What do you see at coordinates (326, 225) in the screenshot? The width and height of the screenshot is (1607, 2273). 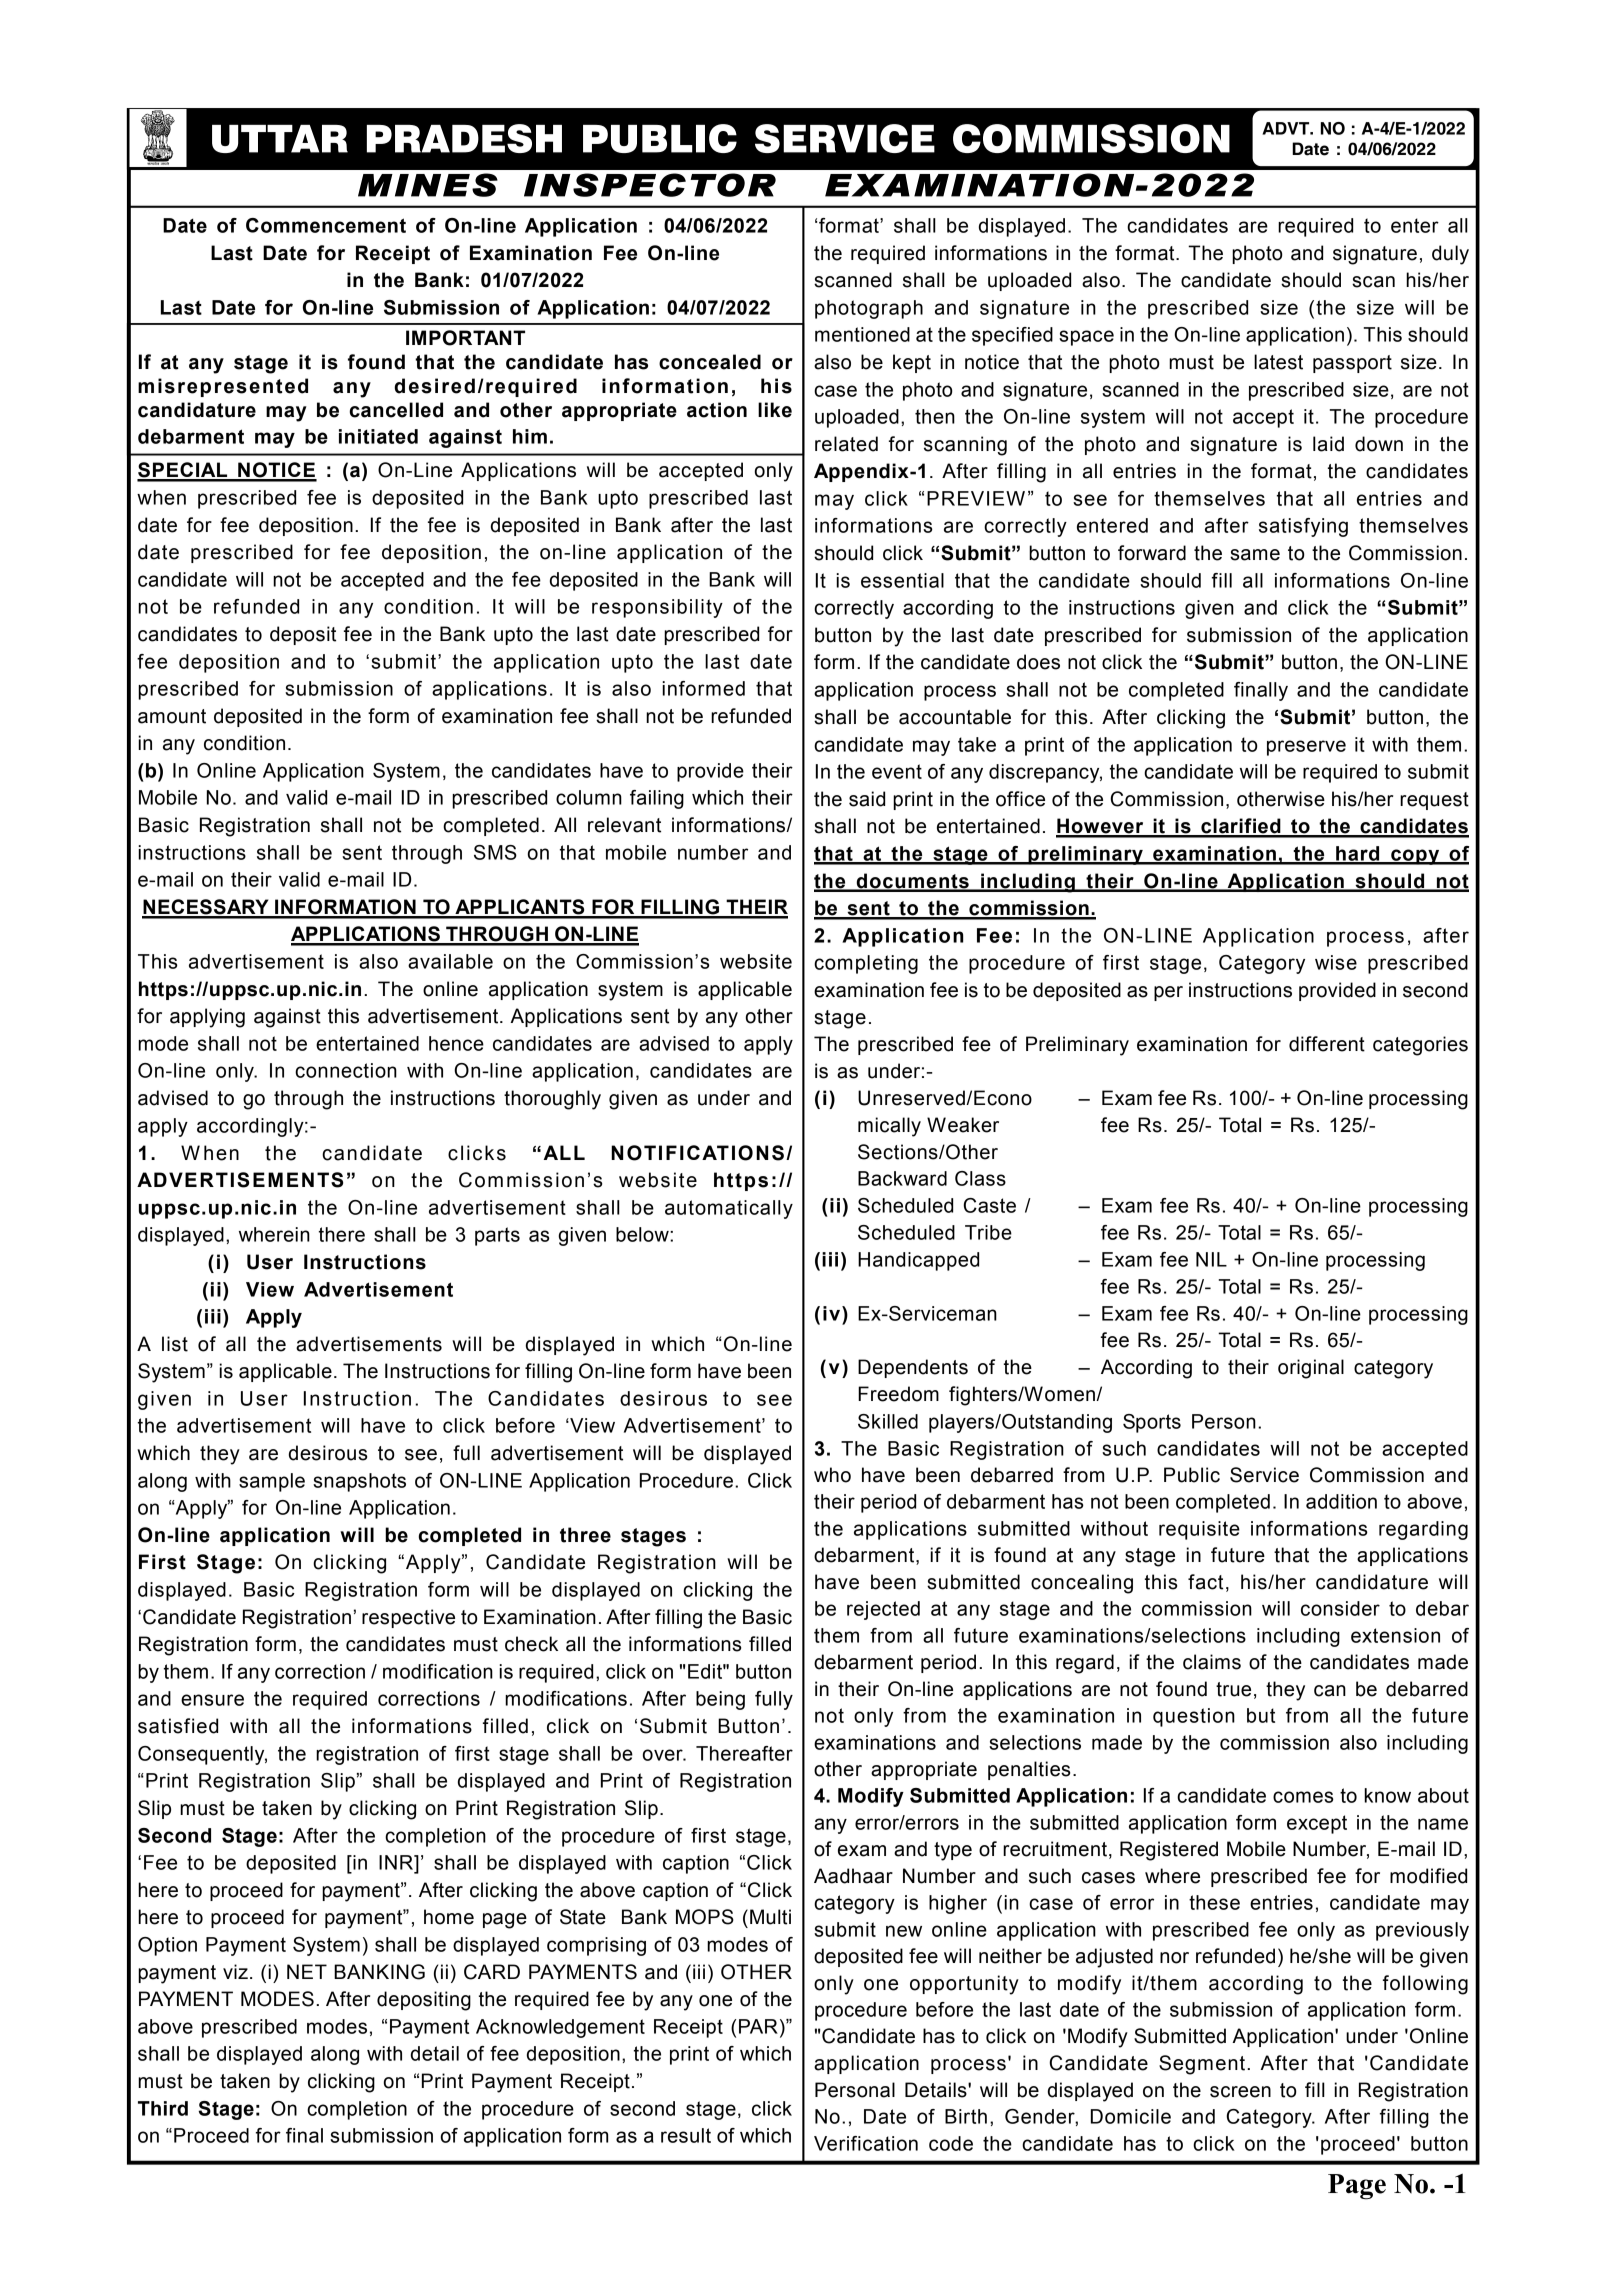 I see `Commencement` at bounding box center [326, 225].
